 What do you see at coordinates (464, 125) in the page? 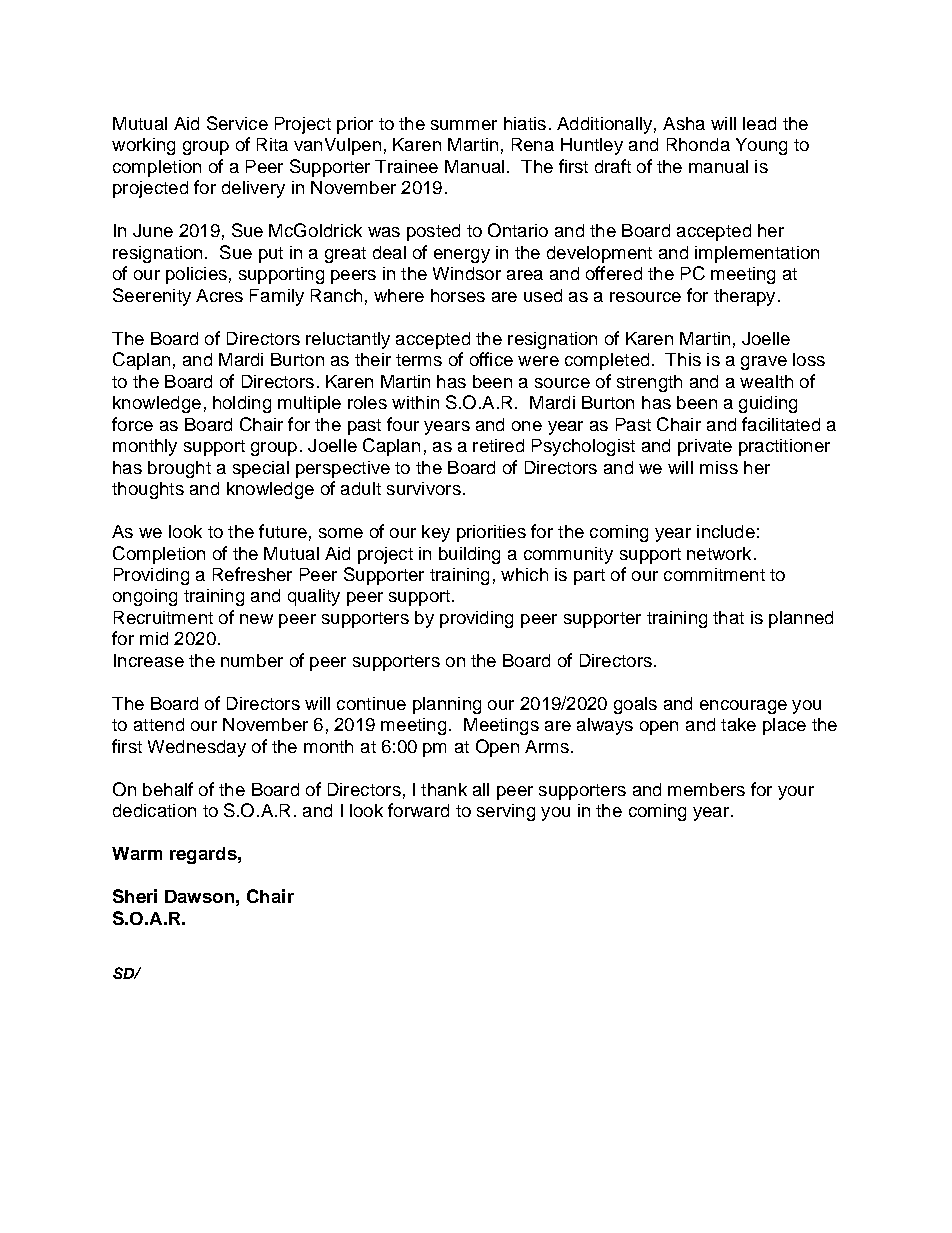
I see `summer` at bounding box center [464, 125].
